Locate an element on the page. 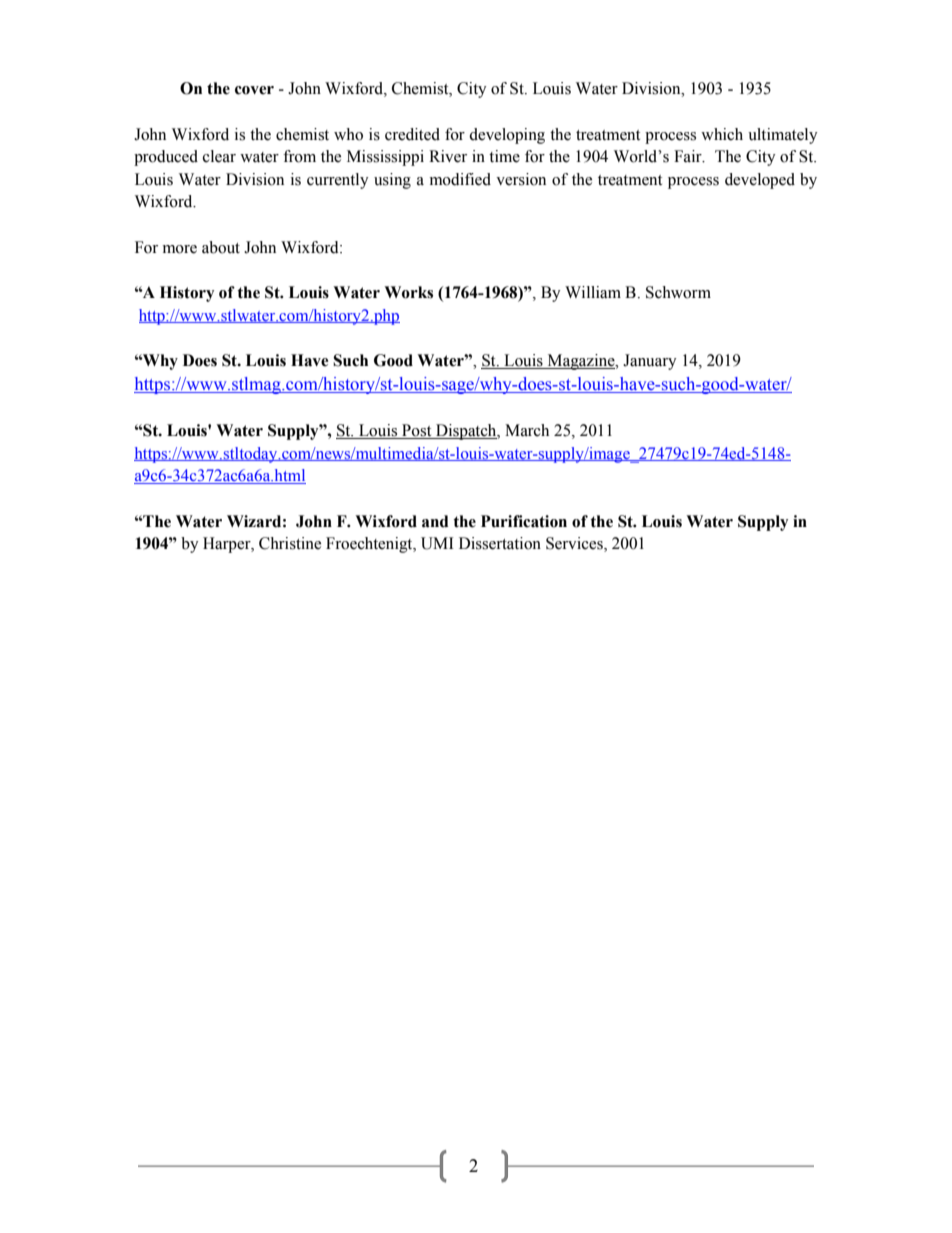 The height and width of the image is (1233, 952). January is located at coordinates (650, 362).
